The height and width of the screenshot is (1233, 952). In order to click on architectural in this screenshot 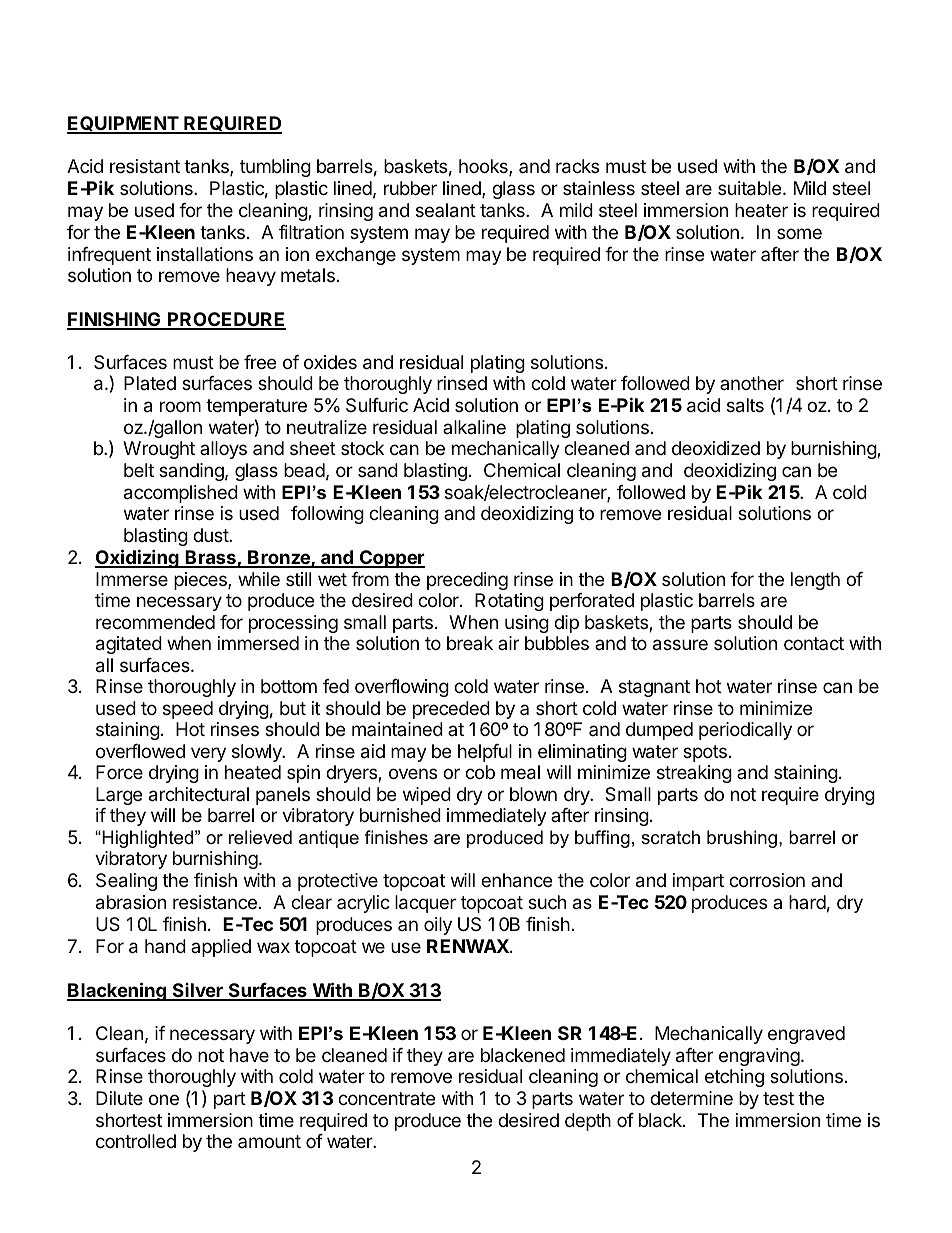, I will do `click(199, 794)`.
